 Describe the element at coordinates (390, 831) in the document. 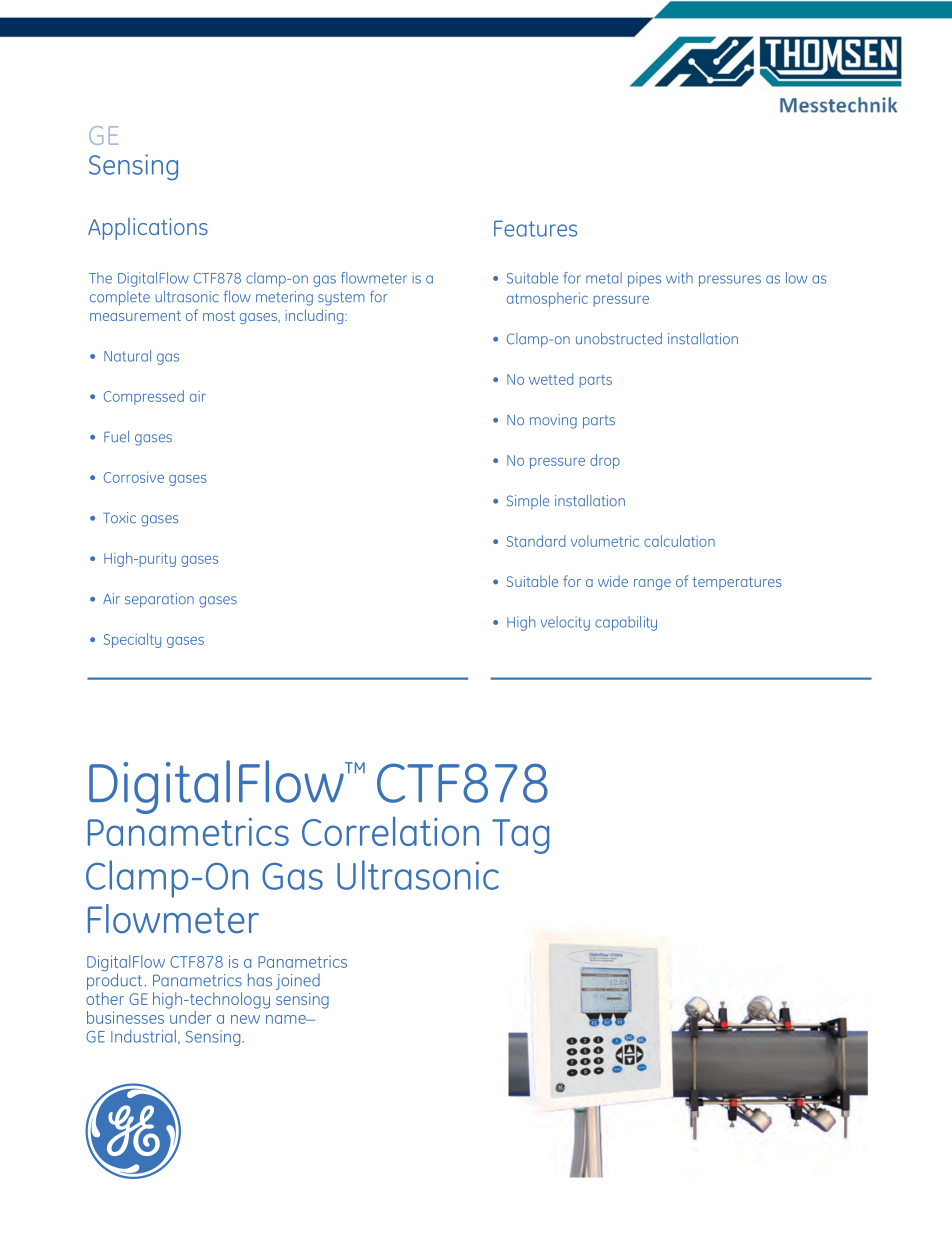

I see `Correlation` at that location.
